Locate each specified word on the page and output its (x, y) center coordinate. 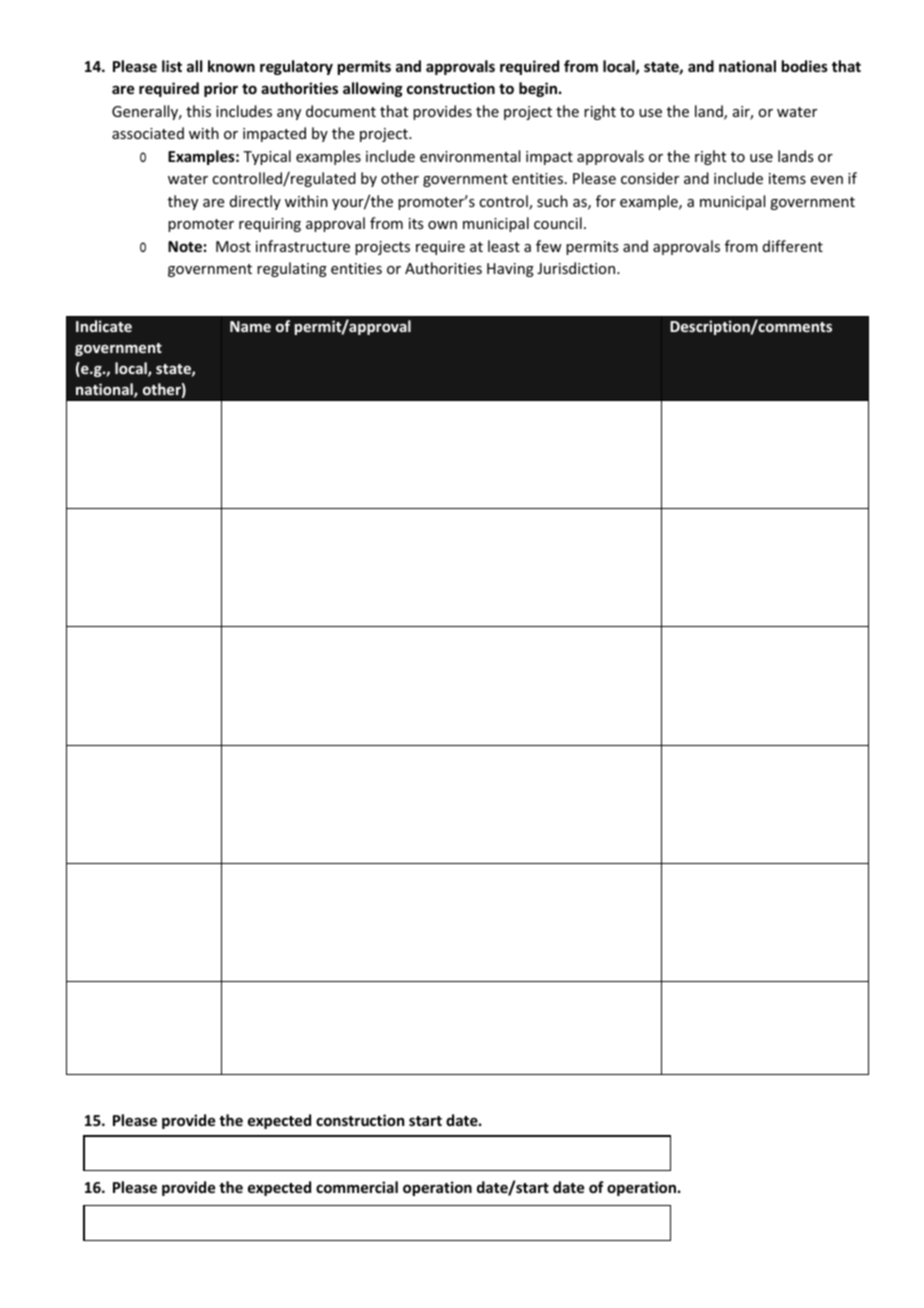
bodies (805, 66)
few (549, 246)
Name (250, 326)
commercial (357, 1187)
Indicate (104, 326)
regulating (292, 269)
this (198, 111)
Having (510, 270)
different (793, 246)
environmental (470, 156)
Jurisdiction (577, 268)
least (504, 246)
